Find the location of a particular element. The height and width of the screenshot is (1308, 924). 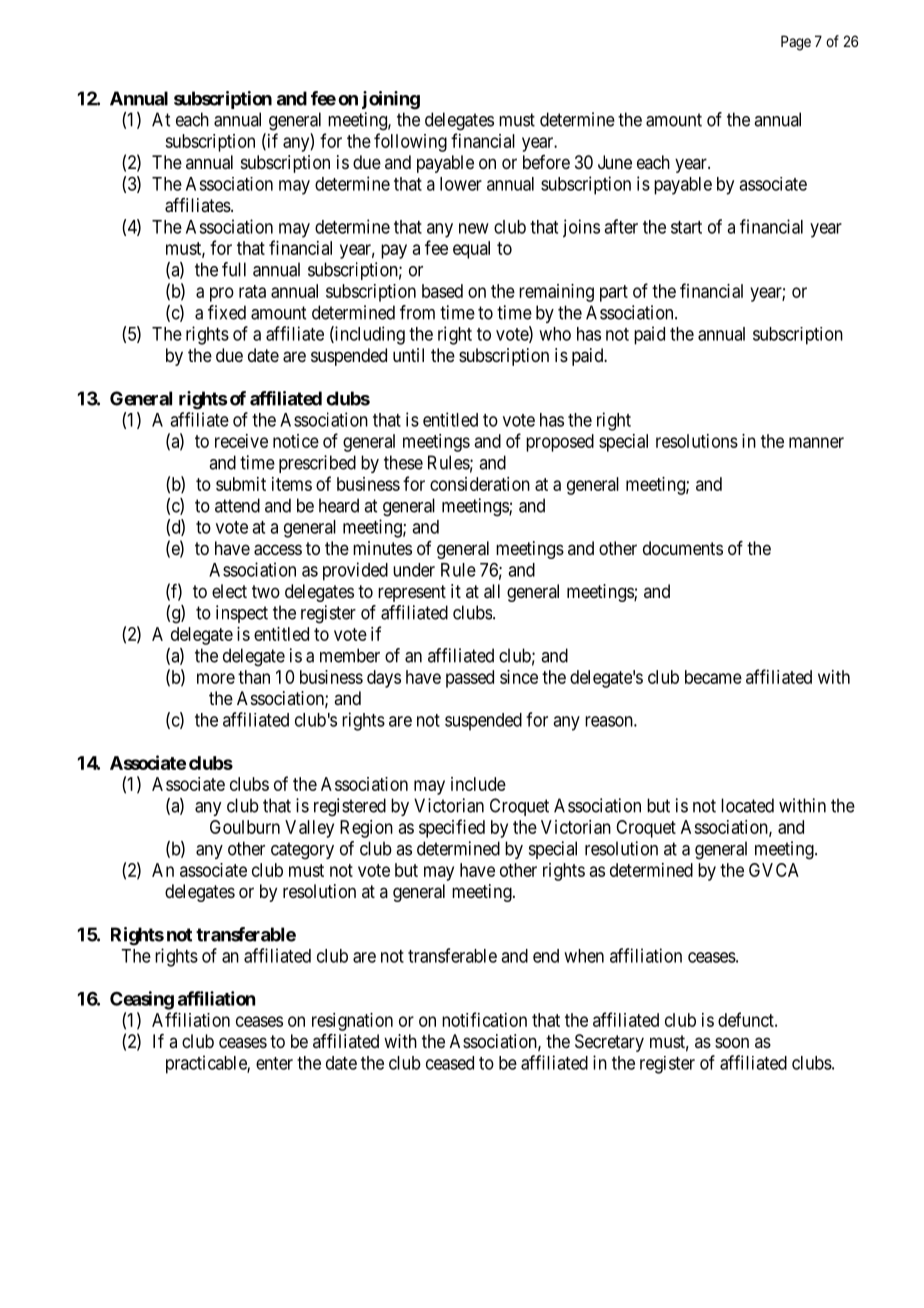

manner is located at coordinates (816, 442).
